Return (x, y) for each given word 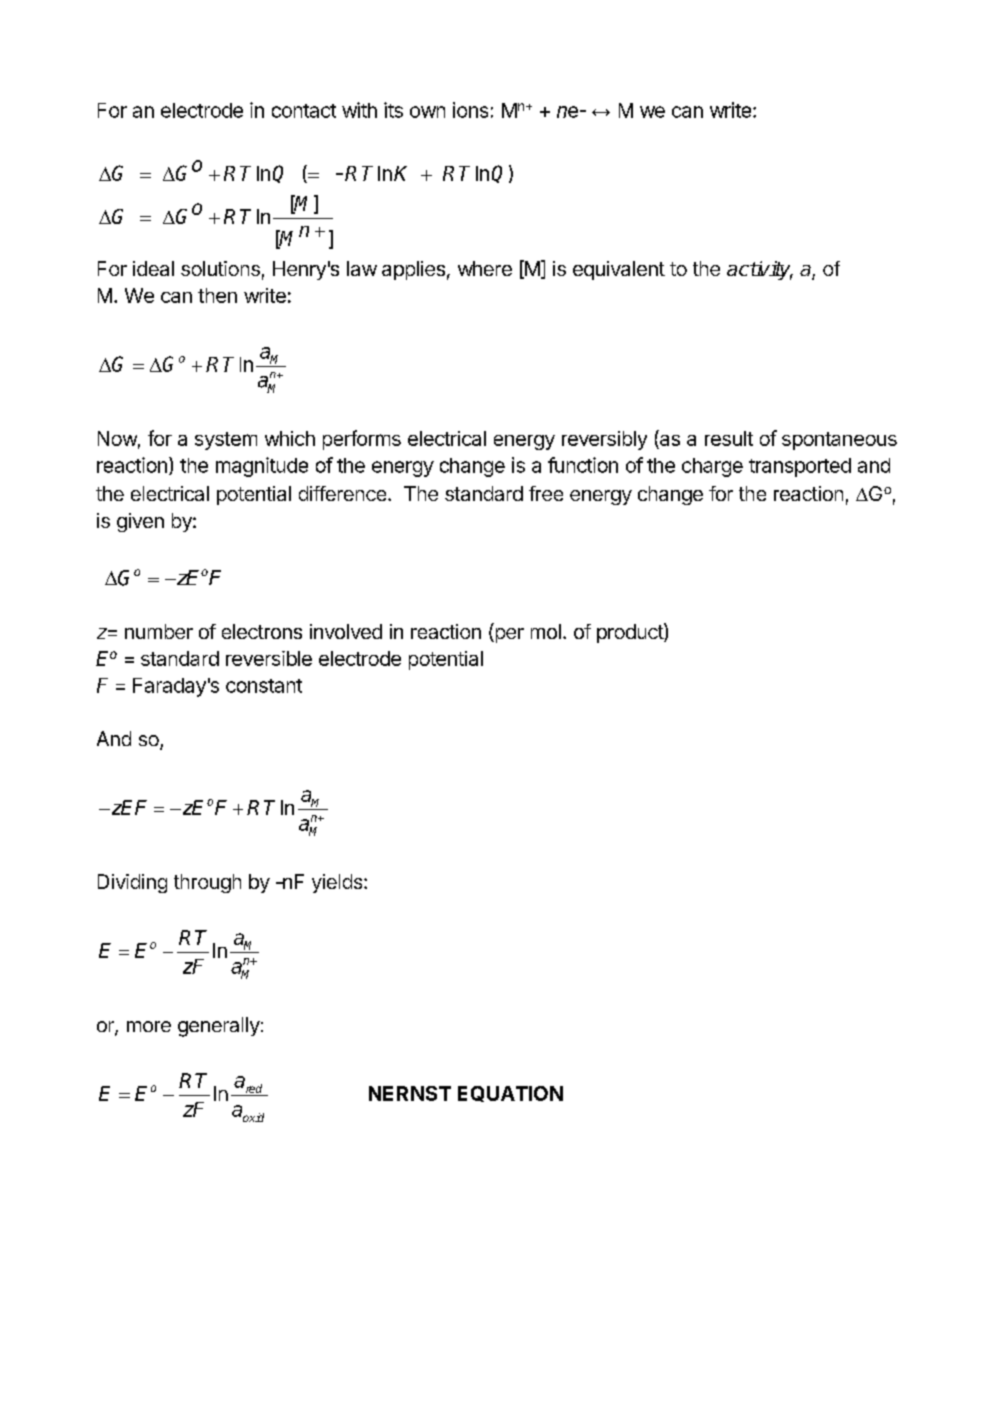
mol (546, 631)
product (631, 633)
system (226, 441)
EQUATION (510, 1094)
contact (304, 111)
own (427, 112)
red (255, 1090)
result (729, 438)
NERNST (410, 1093)
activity (760, 270)
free (546, 493)
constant (264, 686)
